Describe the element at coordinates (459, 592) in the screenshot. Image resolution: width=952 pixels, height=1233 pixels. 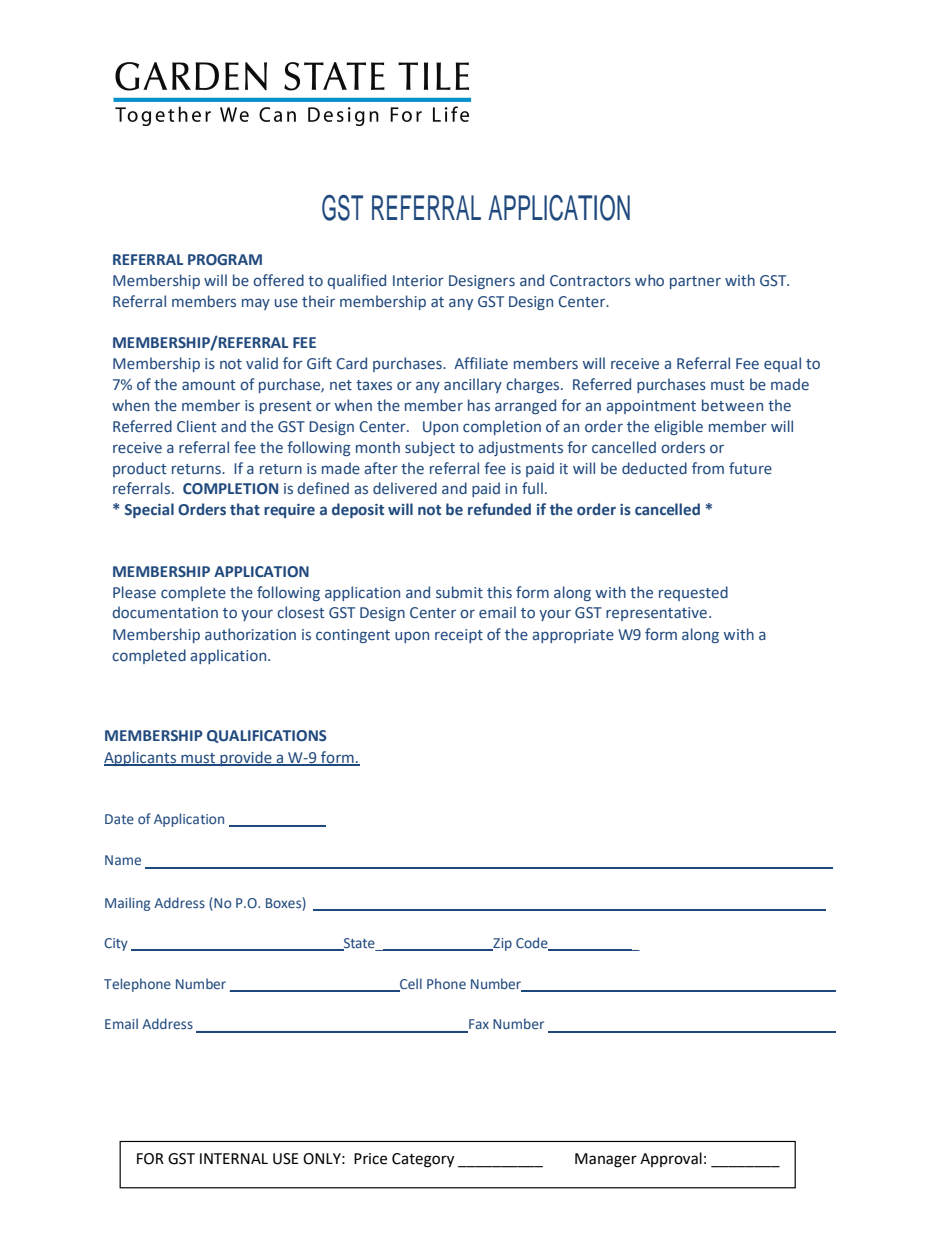
I see `submit` at that location.
